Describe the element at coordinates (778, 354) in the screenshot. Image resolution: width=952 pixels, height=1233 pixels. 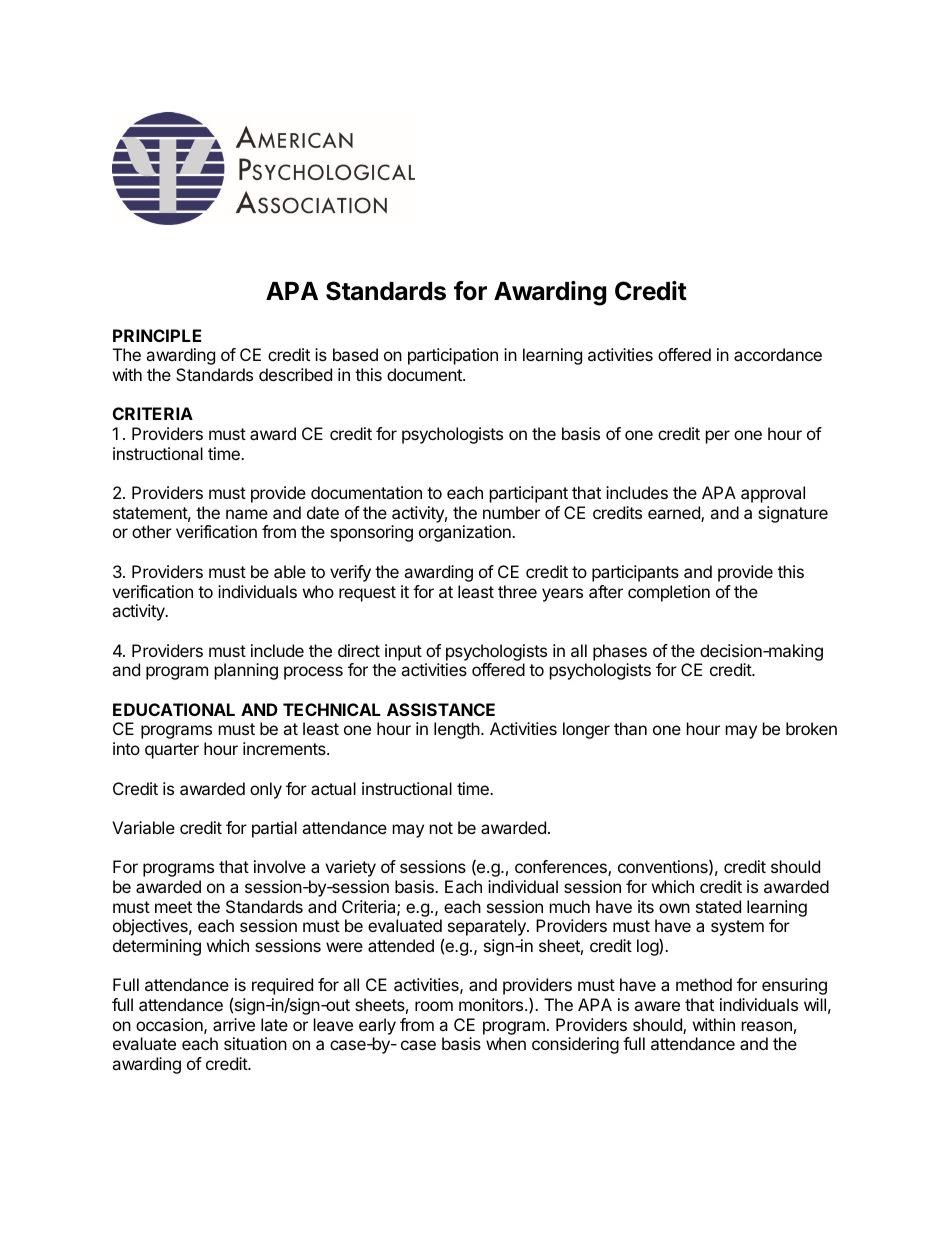
I see `accordance` at that location.
